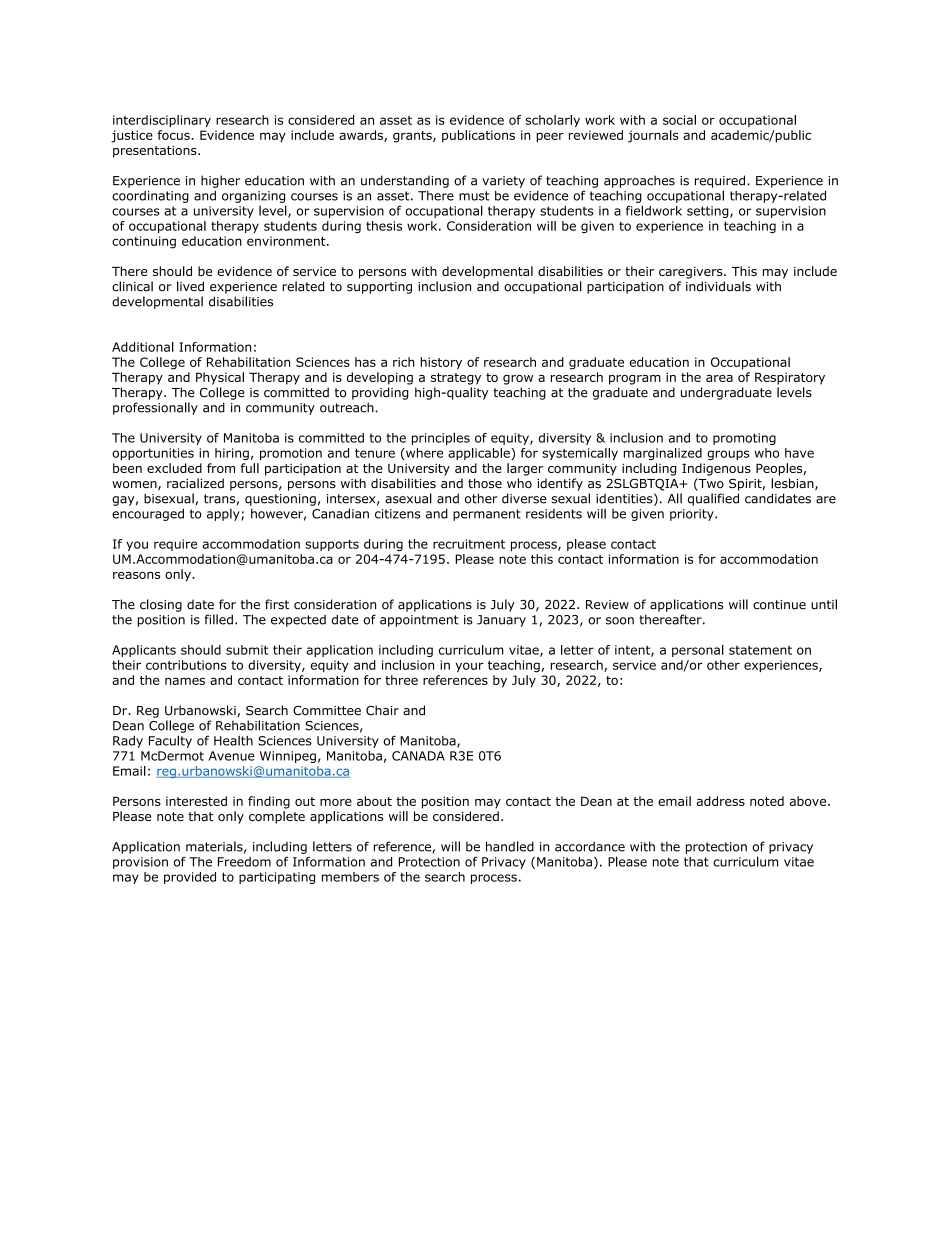  What do you see at coordinates (485, 483) in the page?
I see `those` at bounding box center [485, 483].
